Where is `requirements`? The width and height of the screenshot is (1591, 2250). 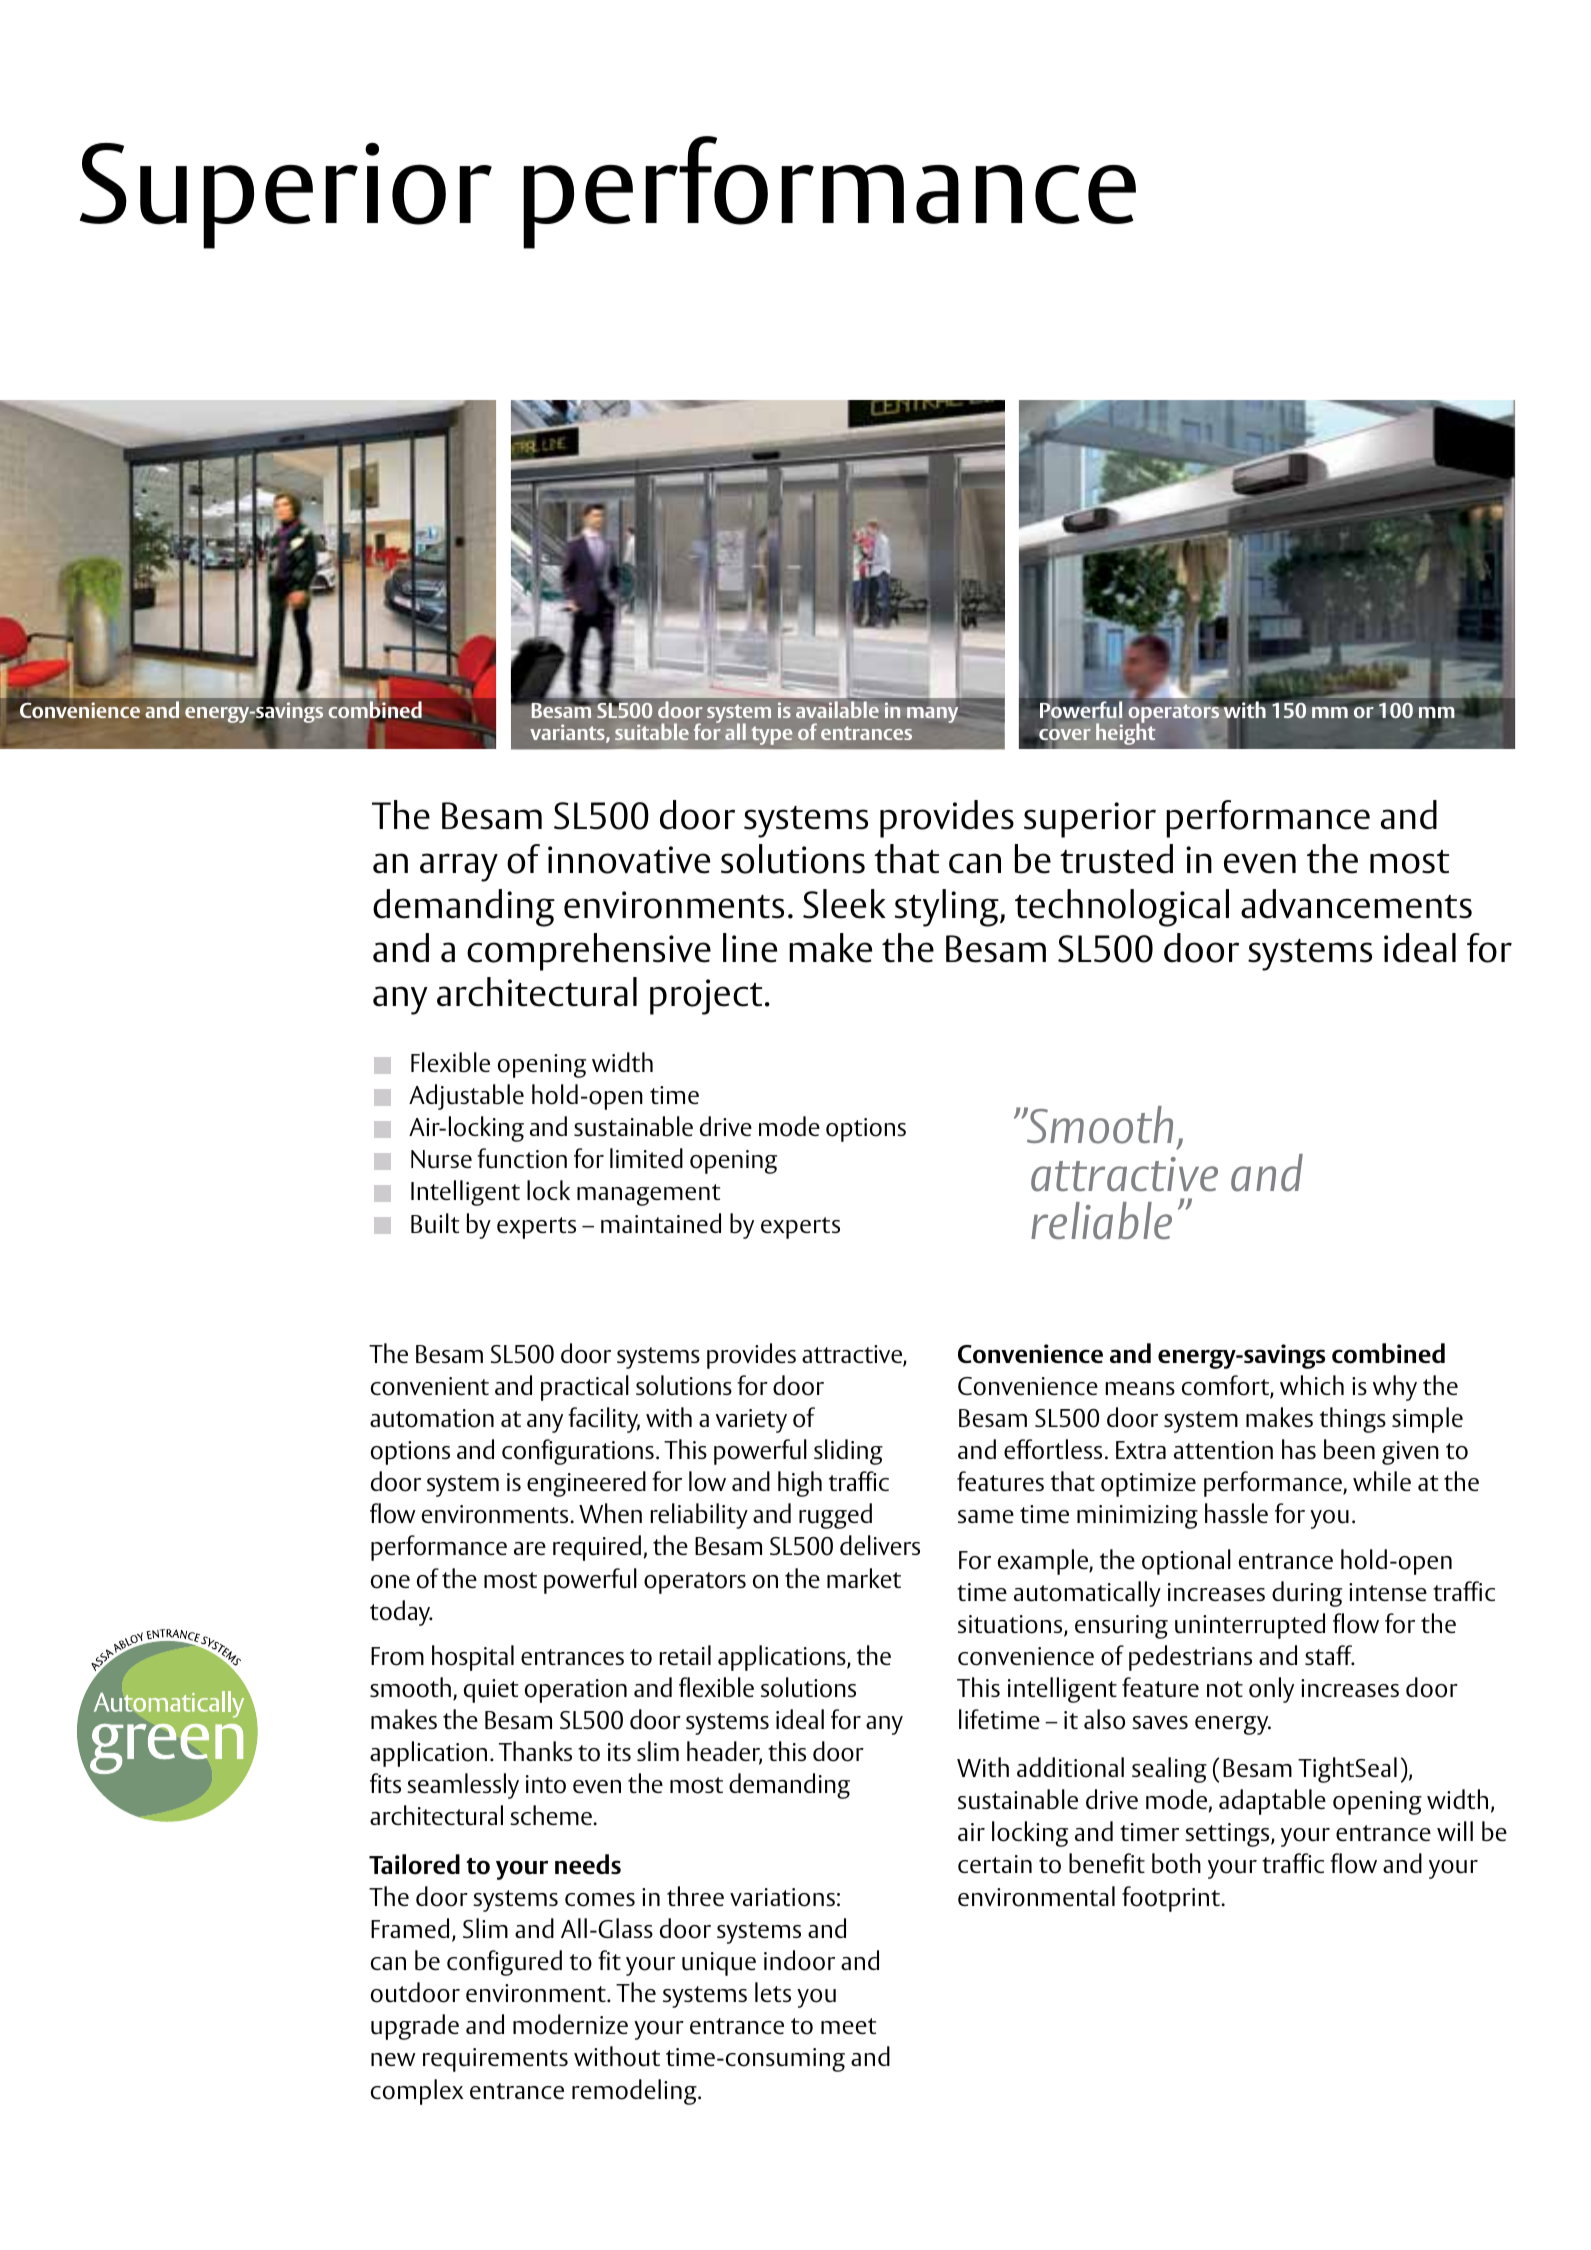 requirements is located at coordinates (495, 2060).
